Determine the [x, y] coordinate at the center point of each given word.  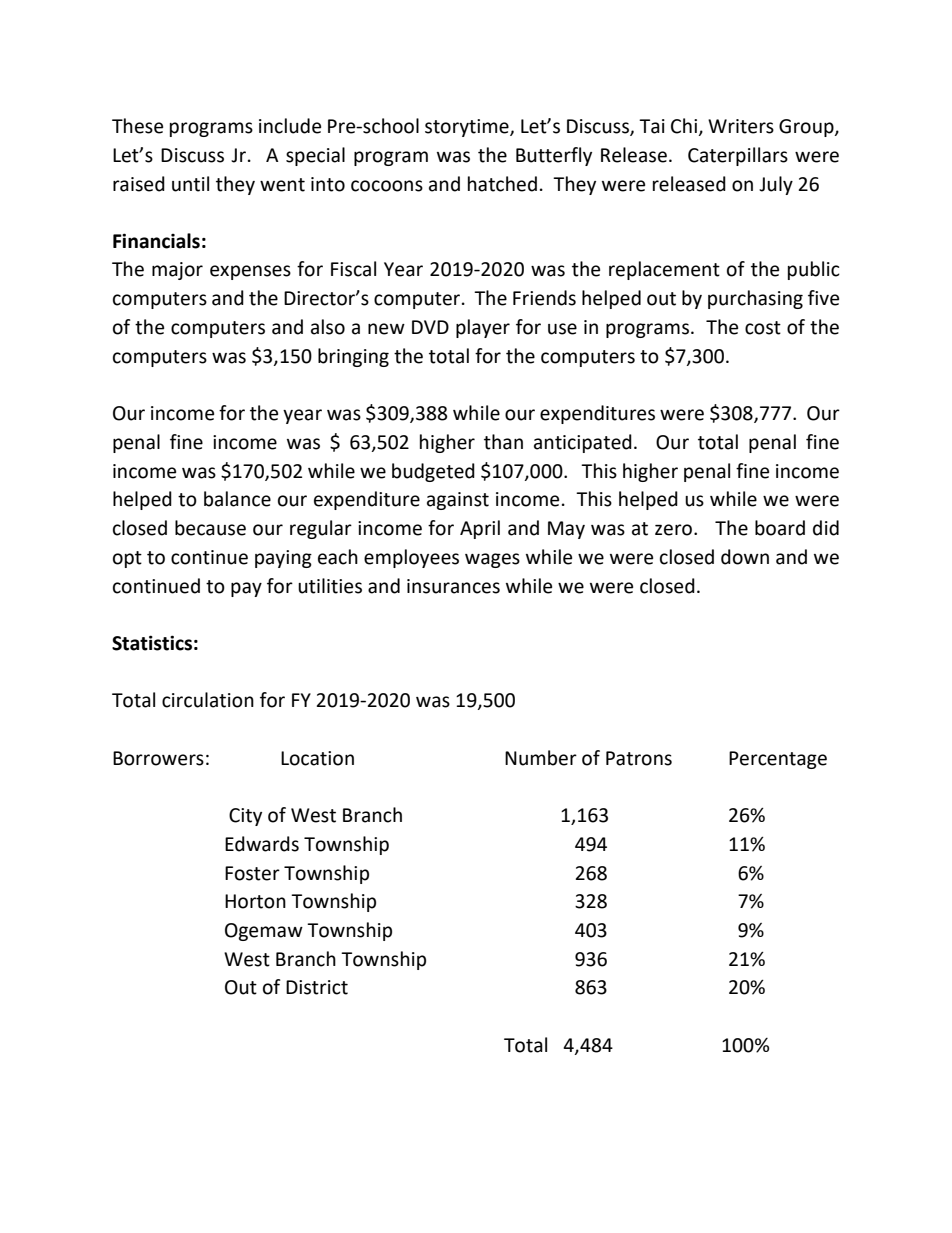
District [317, 987]
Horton [255, 901]
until [190, 184]
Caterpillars [738, 156]
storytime [468, 128]
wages [492, 560]
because [210, 528]
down [745, 557]
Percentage [778, 760]
